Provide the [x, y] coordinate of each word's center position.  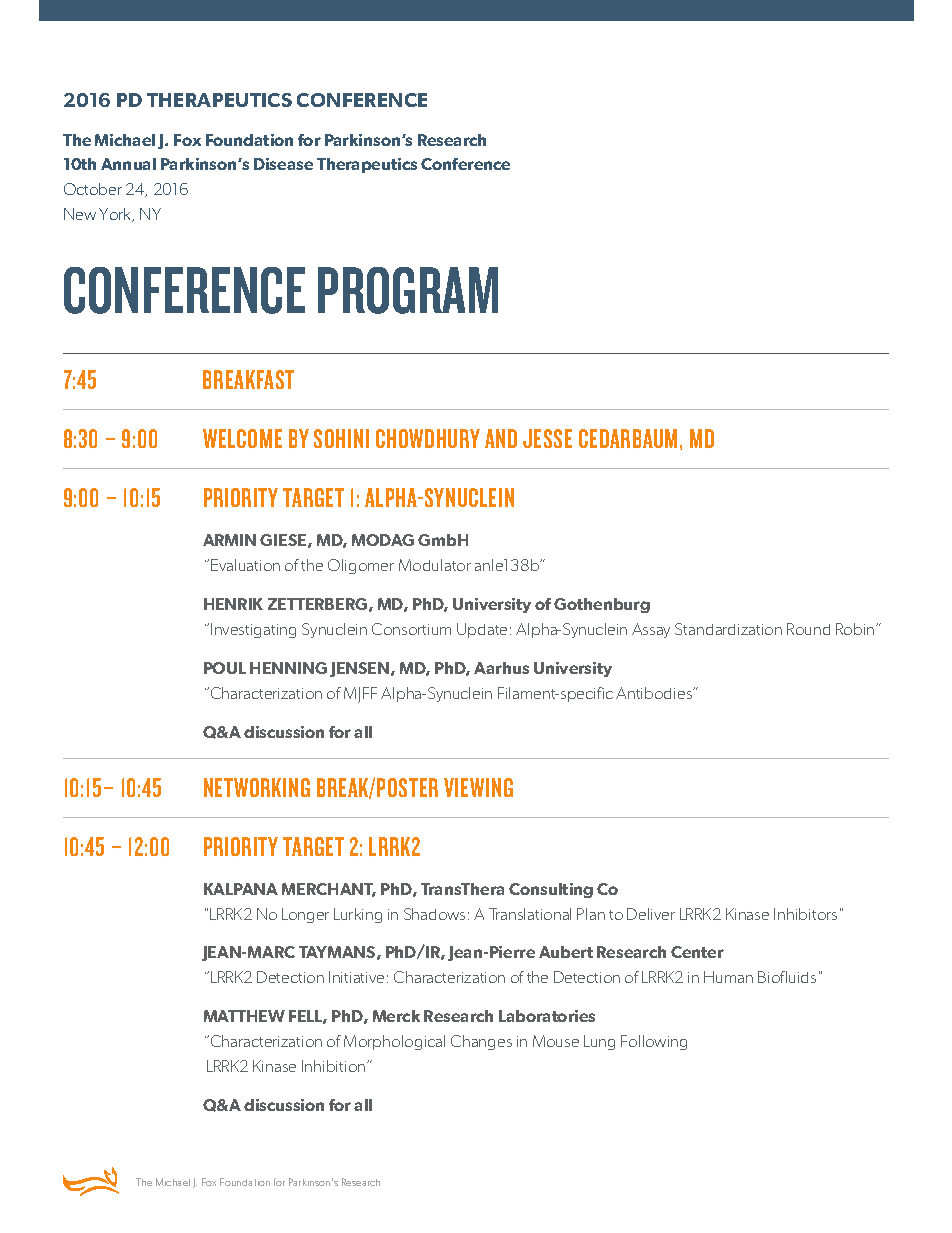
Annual [128, 164]
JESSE [547, 438]
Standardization [728, 629]
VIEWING [478, 787]
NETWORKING [257, 787]
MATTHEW [244, 1016]
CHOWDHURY [428, 438]
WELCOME [242, 438]
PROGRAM [408, 290]
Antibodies [655, 693]
